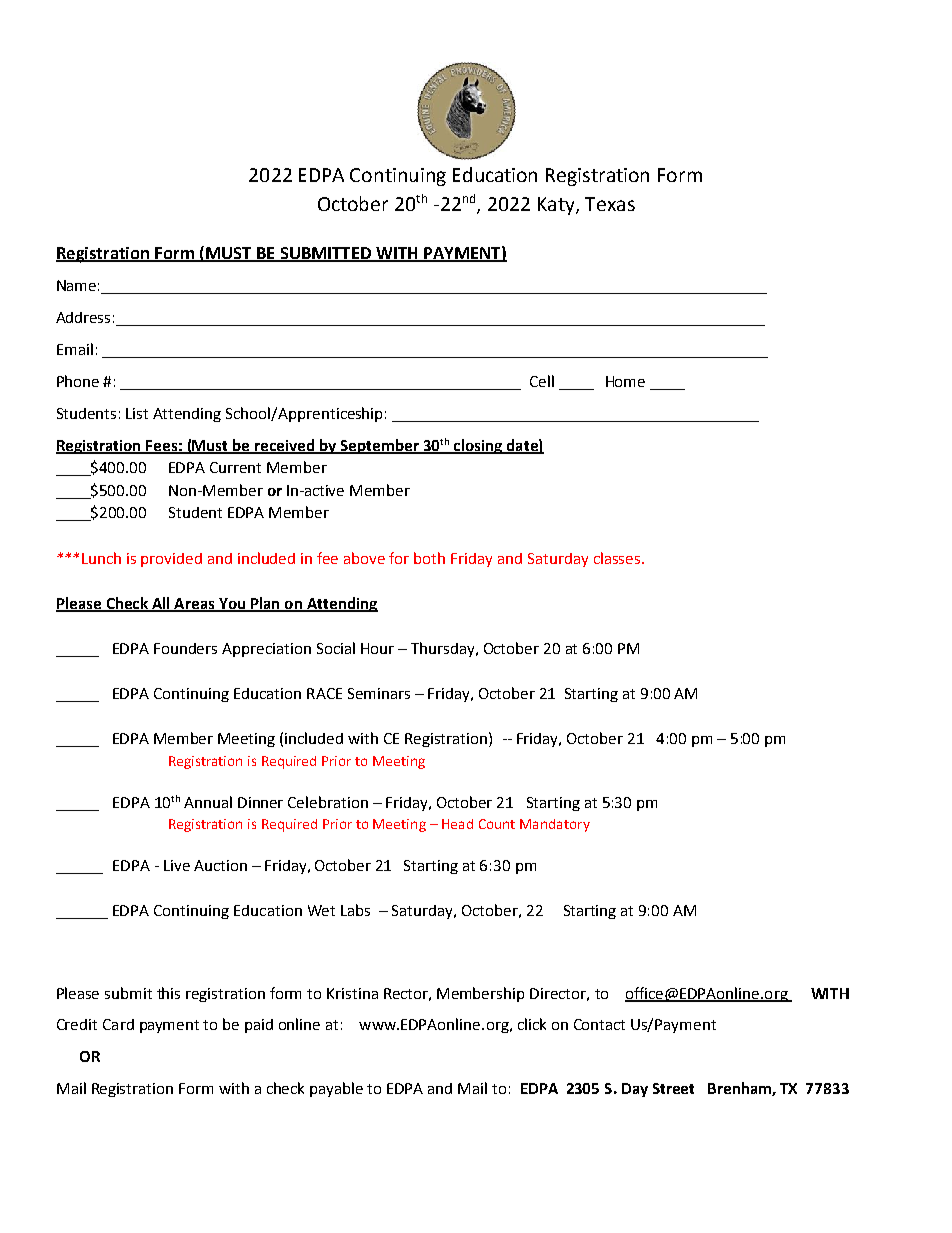 The width and height of the screenshot is (952, 1233). I want to click on Labs, so click(355, 910).
